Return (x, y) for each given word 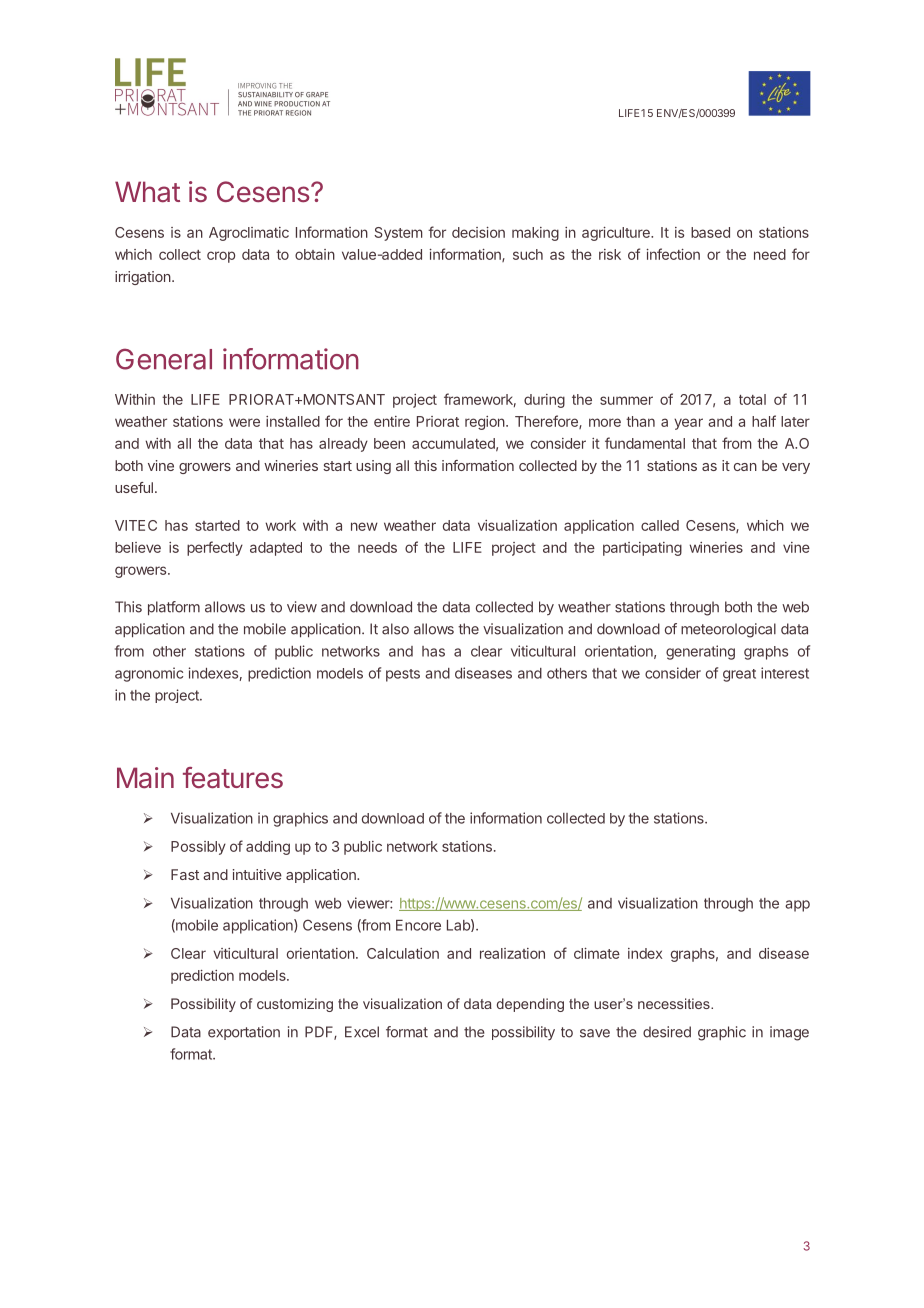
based (710, 232)
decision (478, 232)
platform (174, 608)
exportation (244, 1033)
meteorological (728, 630)
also (395, 629)
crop (221, 257)
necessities (675, 1003)
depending (530, 1005)
